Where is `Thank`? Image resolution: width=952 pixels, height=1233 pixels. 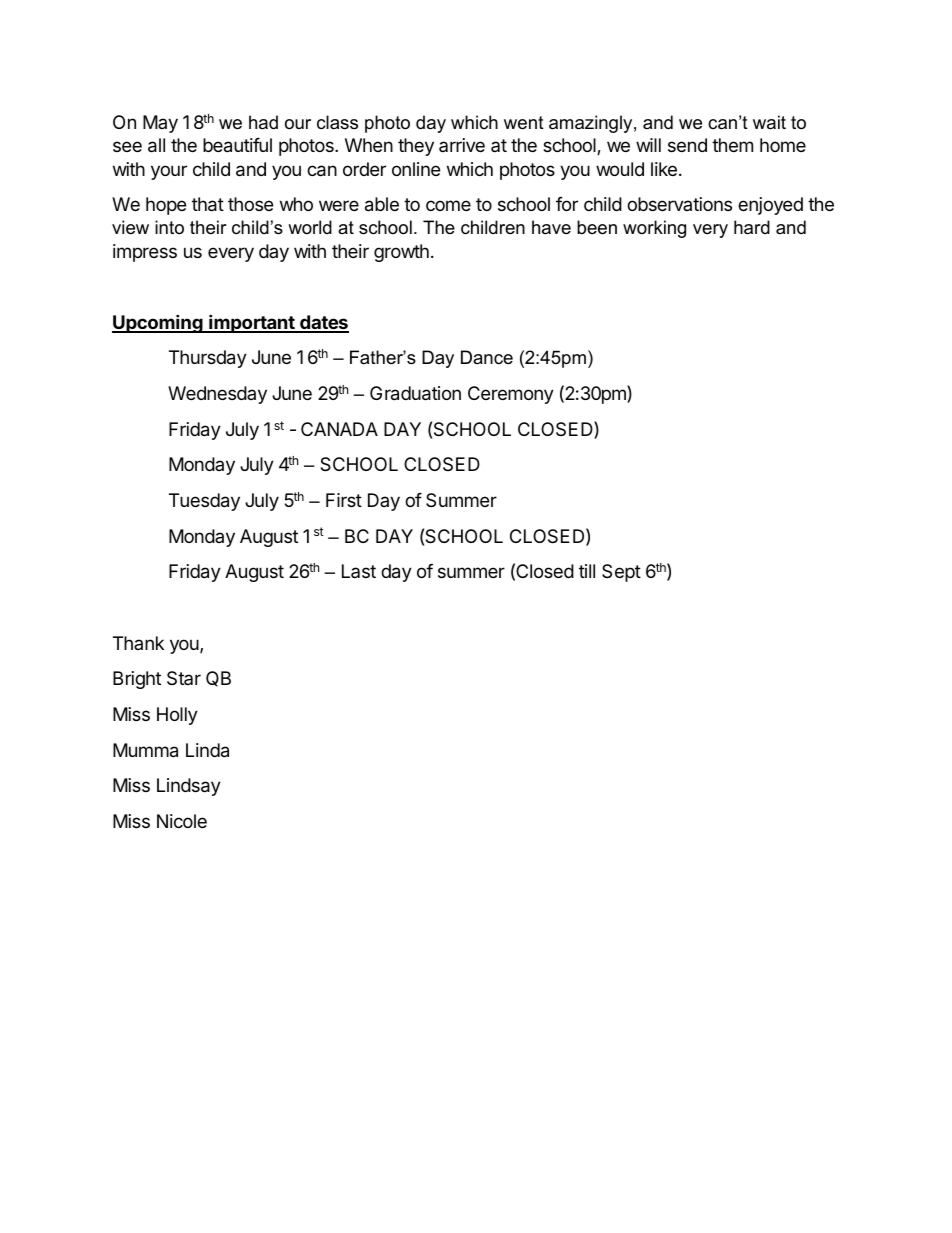 Thank is located at coordinates (138, 643).
